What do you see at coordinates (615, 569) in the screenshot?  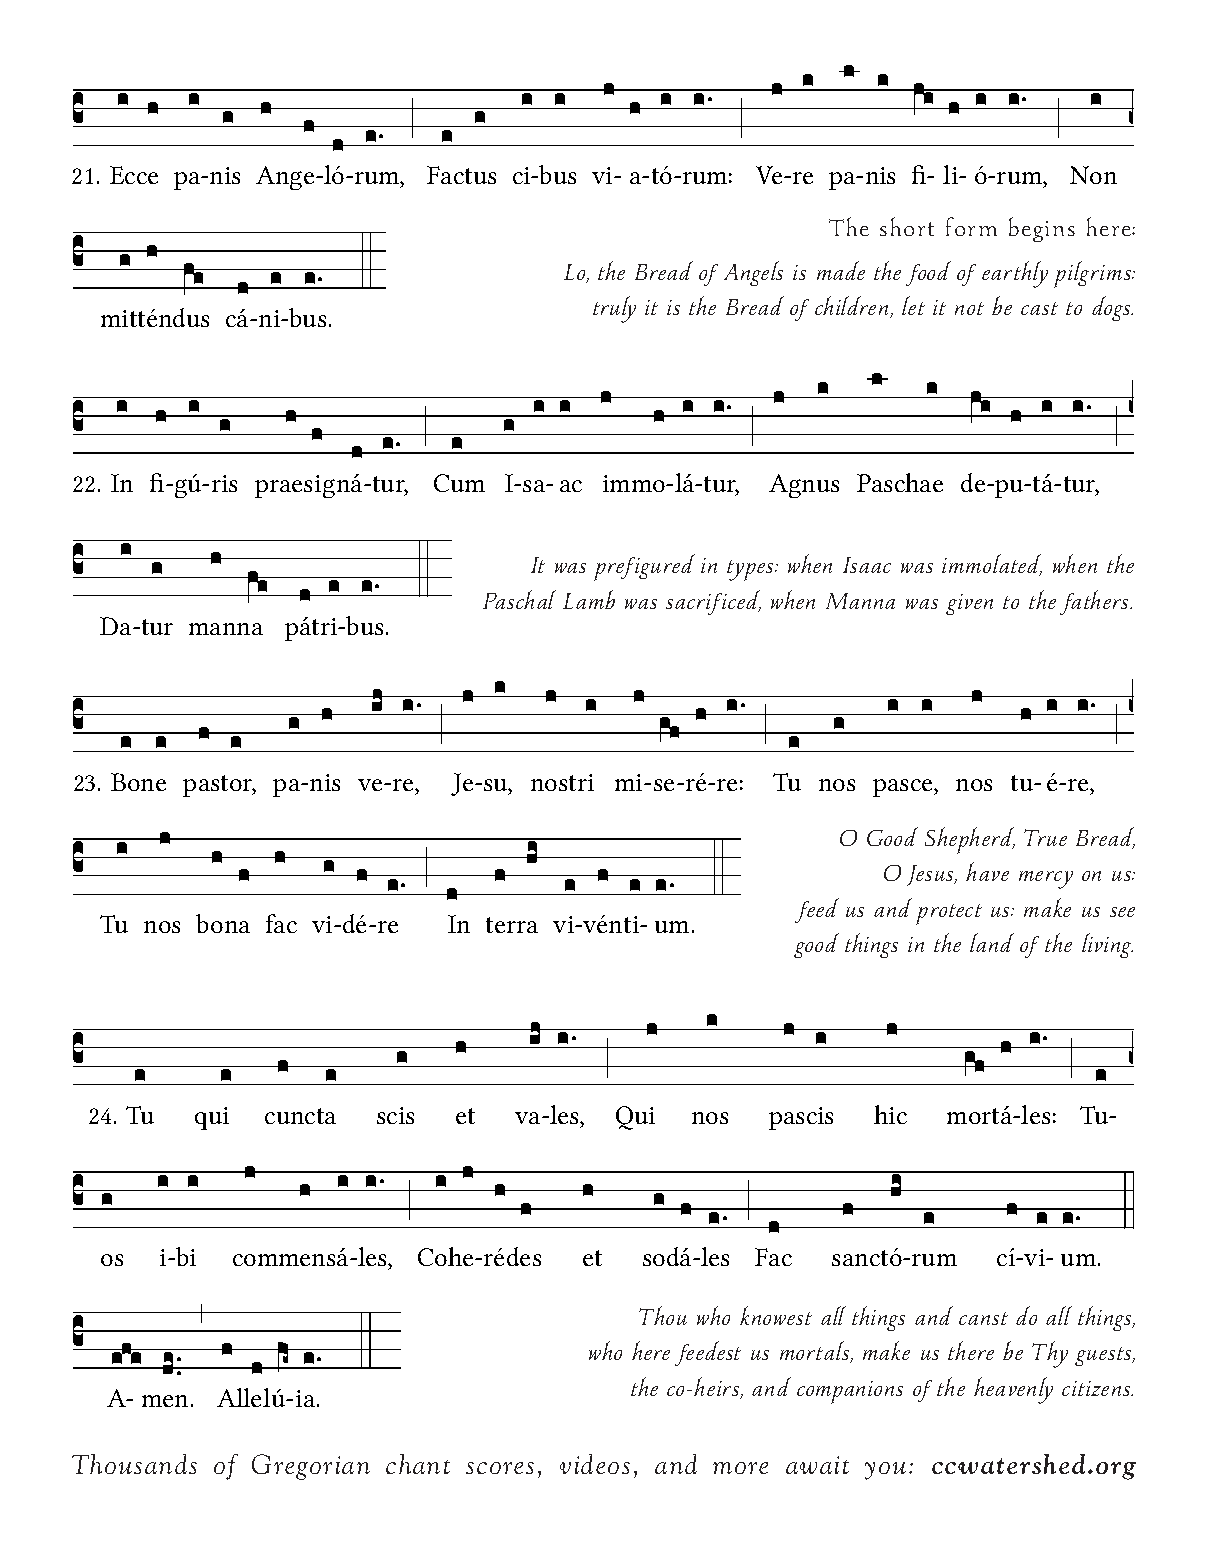 I see `pref` at bounding box center [615, 569].
